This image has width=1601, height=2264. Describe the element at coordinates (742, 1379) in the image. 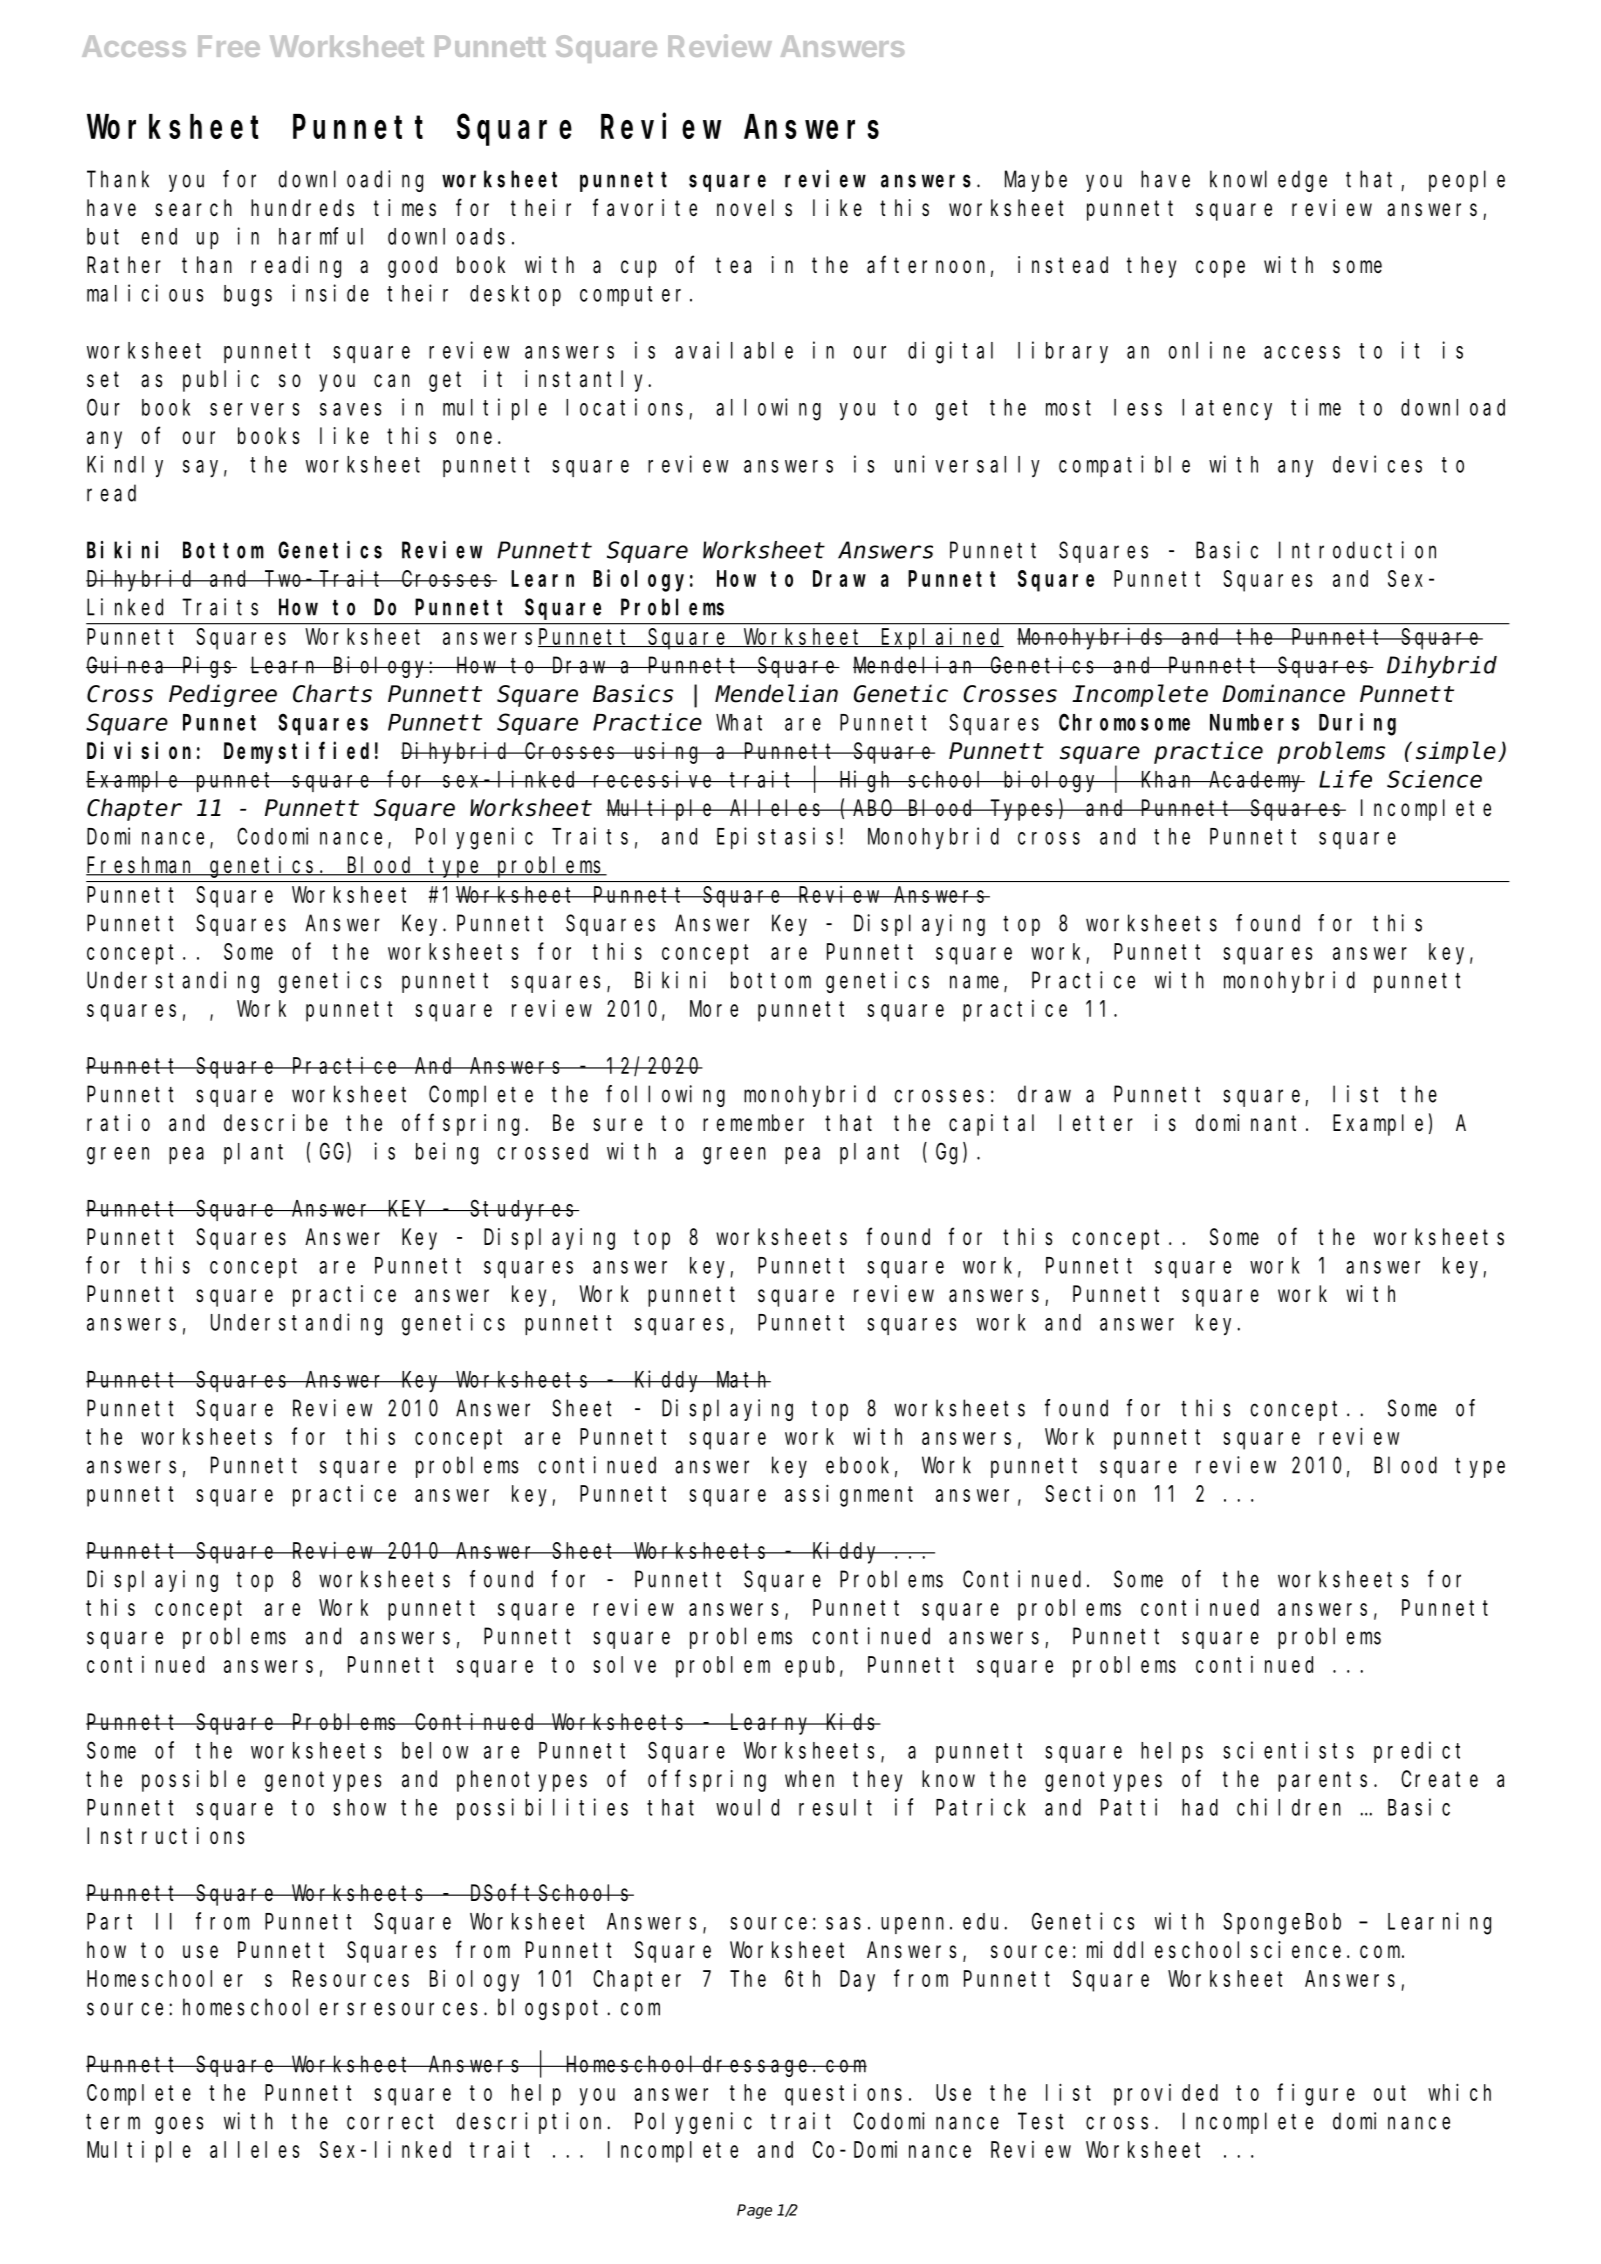

I see `Math` at that location.
